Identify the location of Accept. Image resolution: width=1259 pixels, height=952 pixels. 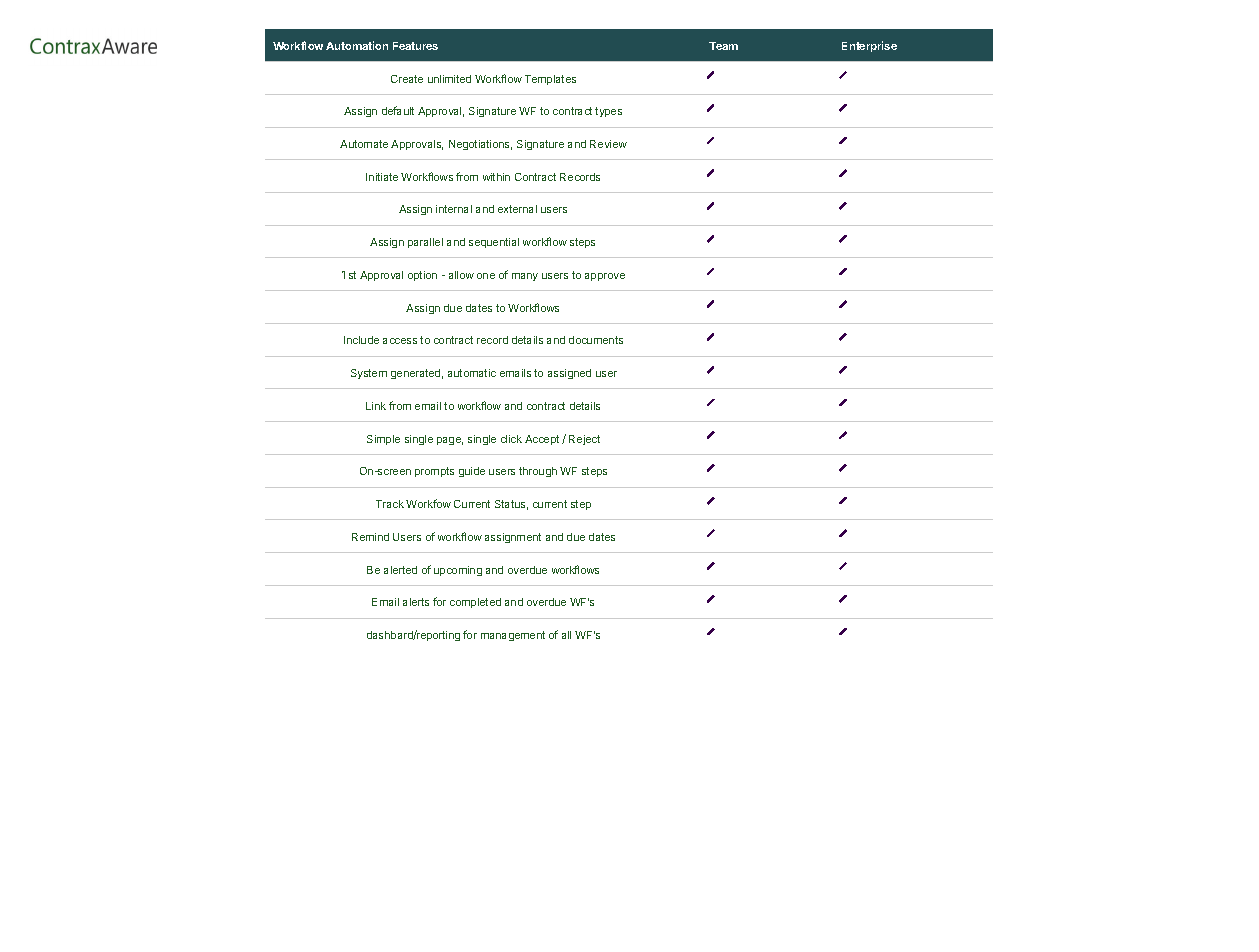
(542, 440).
